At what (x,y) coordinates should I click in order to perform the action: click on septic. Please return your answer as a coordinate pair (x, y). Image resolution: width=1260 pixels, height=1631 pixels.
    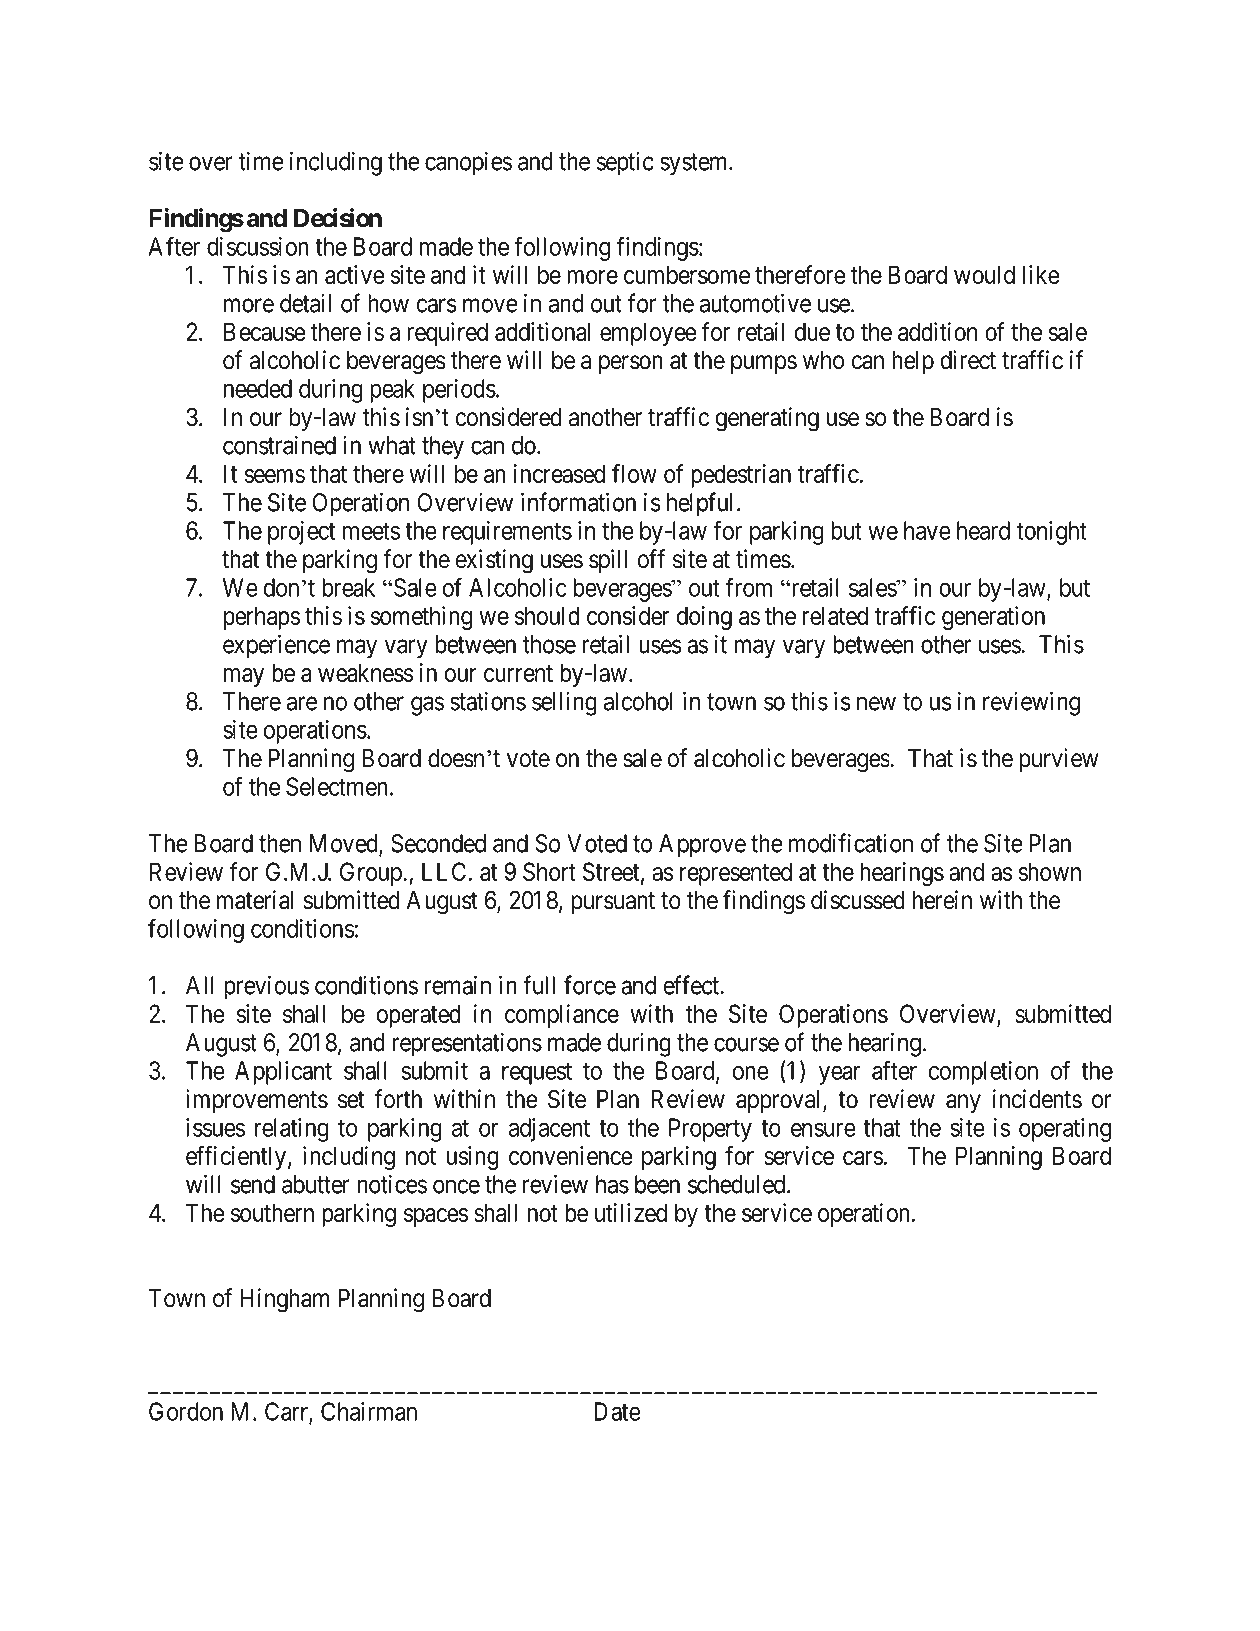
    Looking at the image, I should click on (625, 163).
